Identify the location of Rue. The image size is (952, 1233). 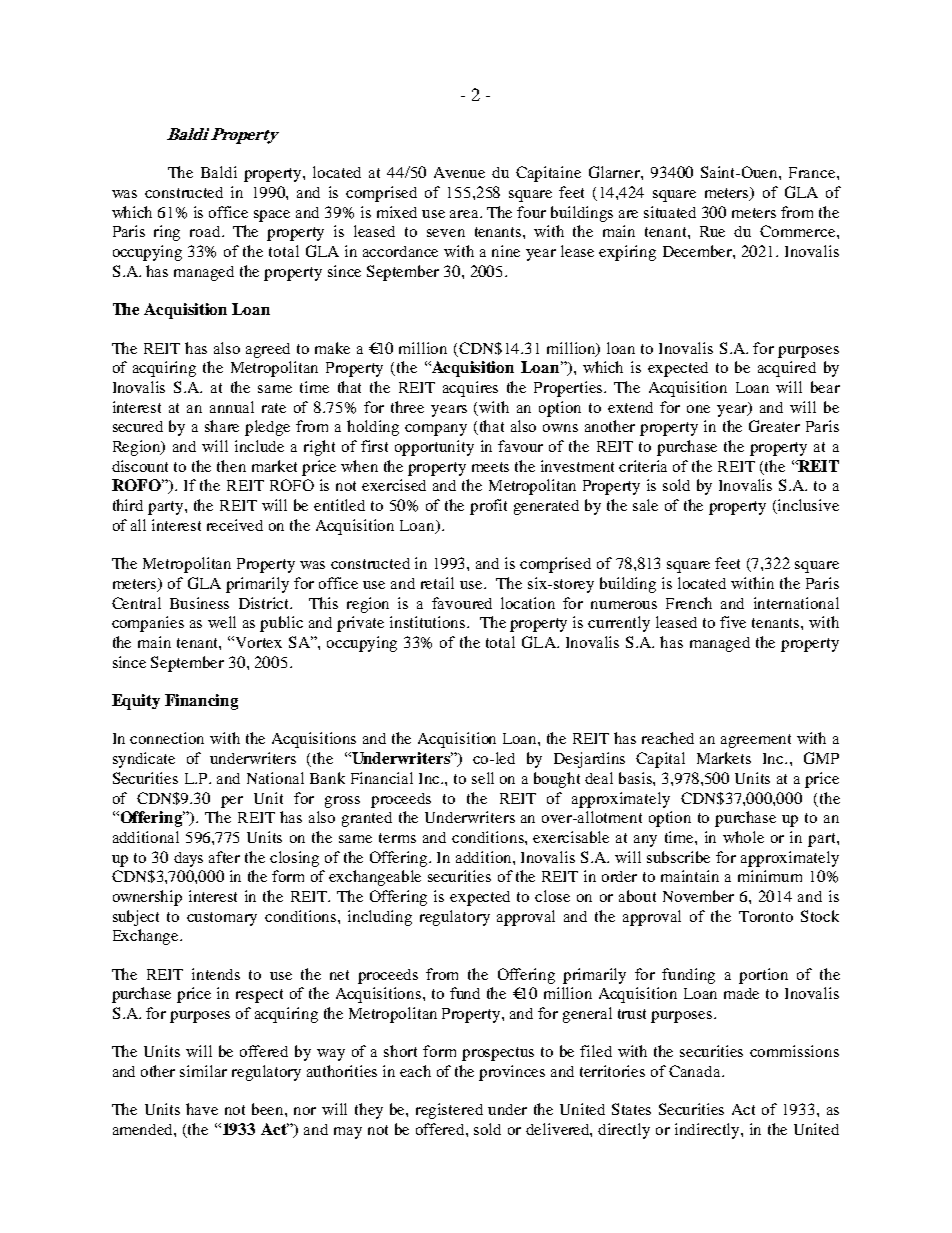
(712, 231).
